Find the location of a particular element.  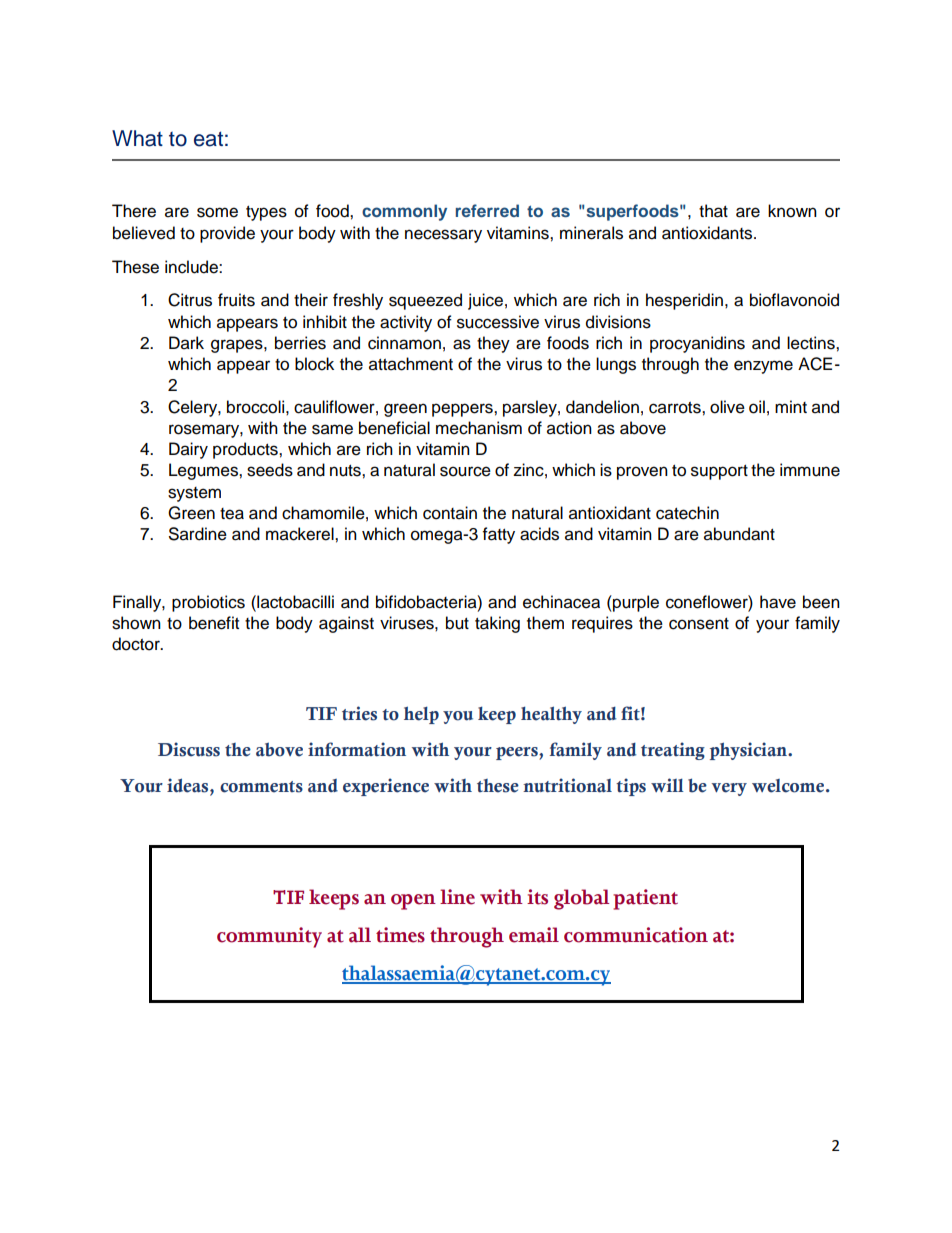

fatty is located at coordinates (499, 535).
